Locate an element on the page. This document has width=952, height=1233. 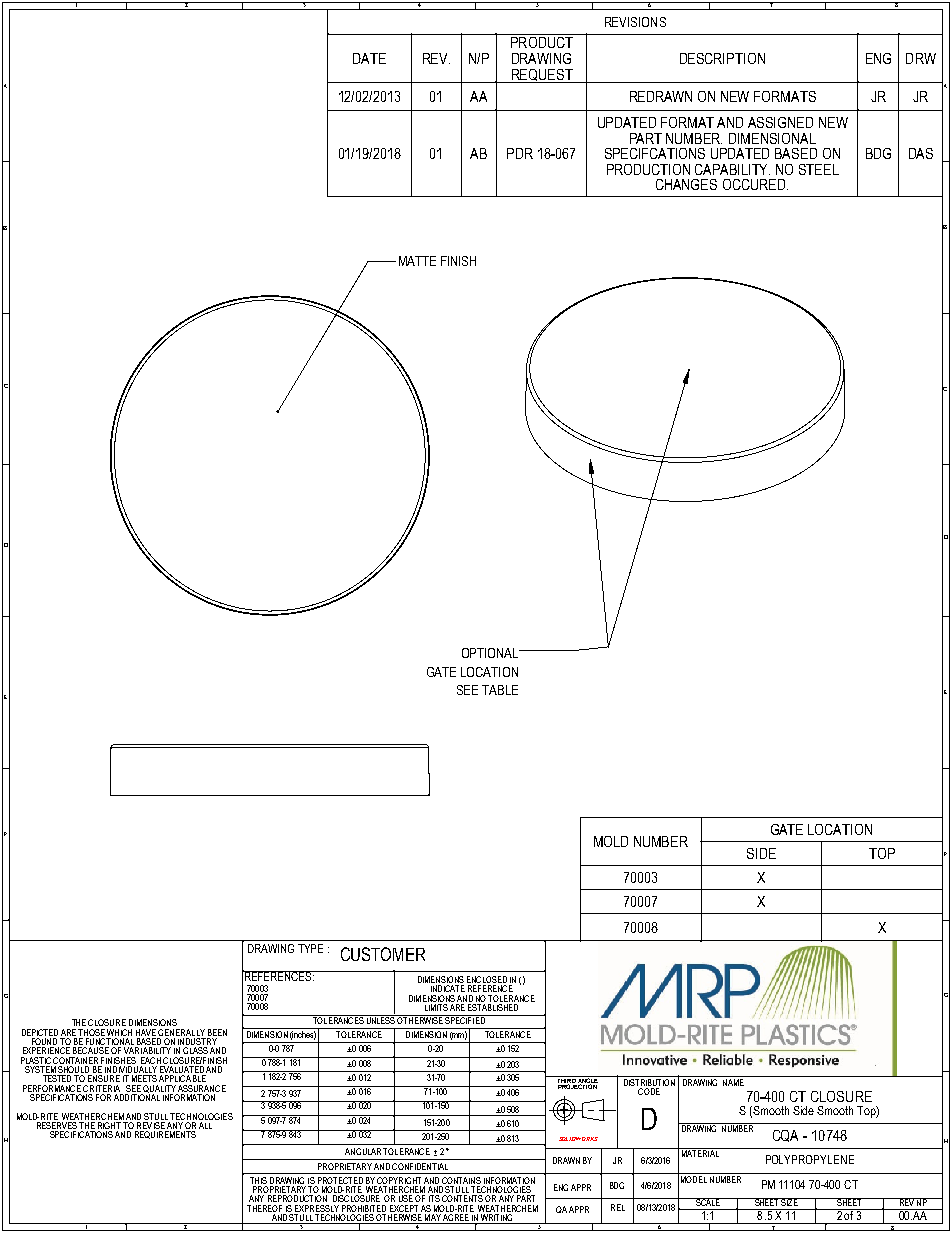
TABLE is located at coordinates (500, 690).
